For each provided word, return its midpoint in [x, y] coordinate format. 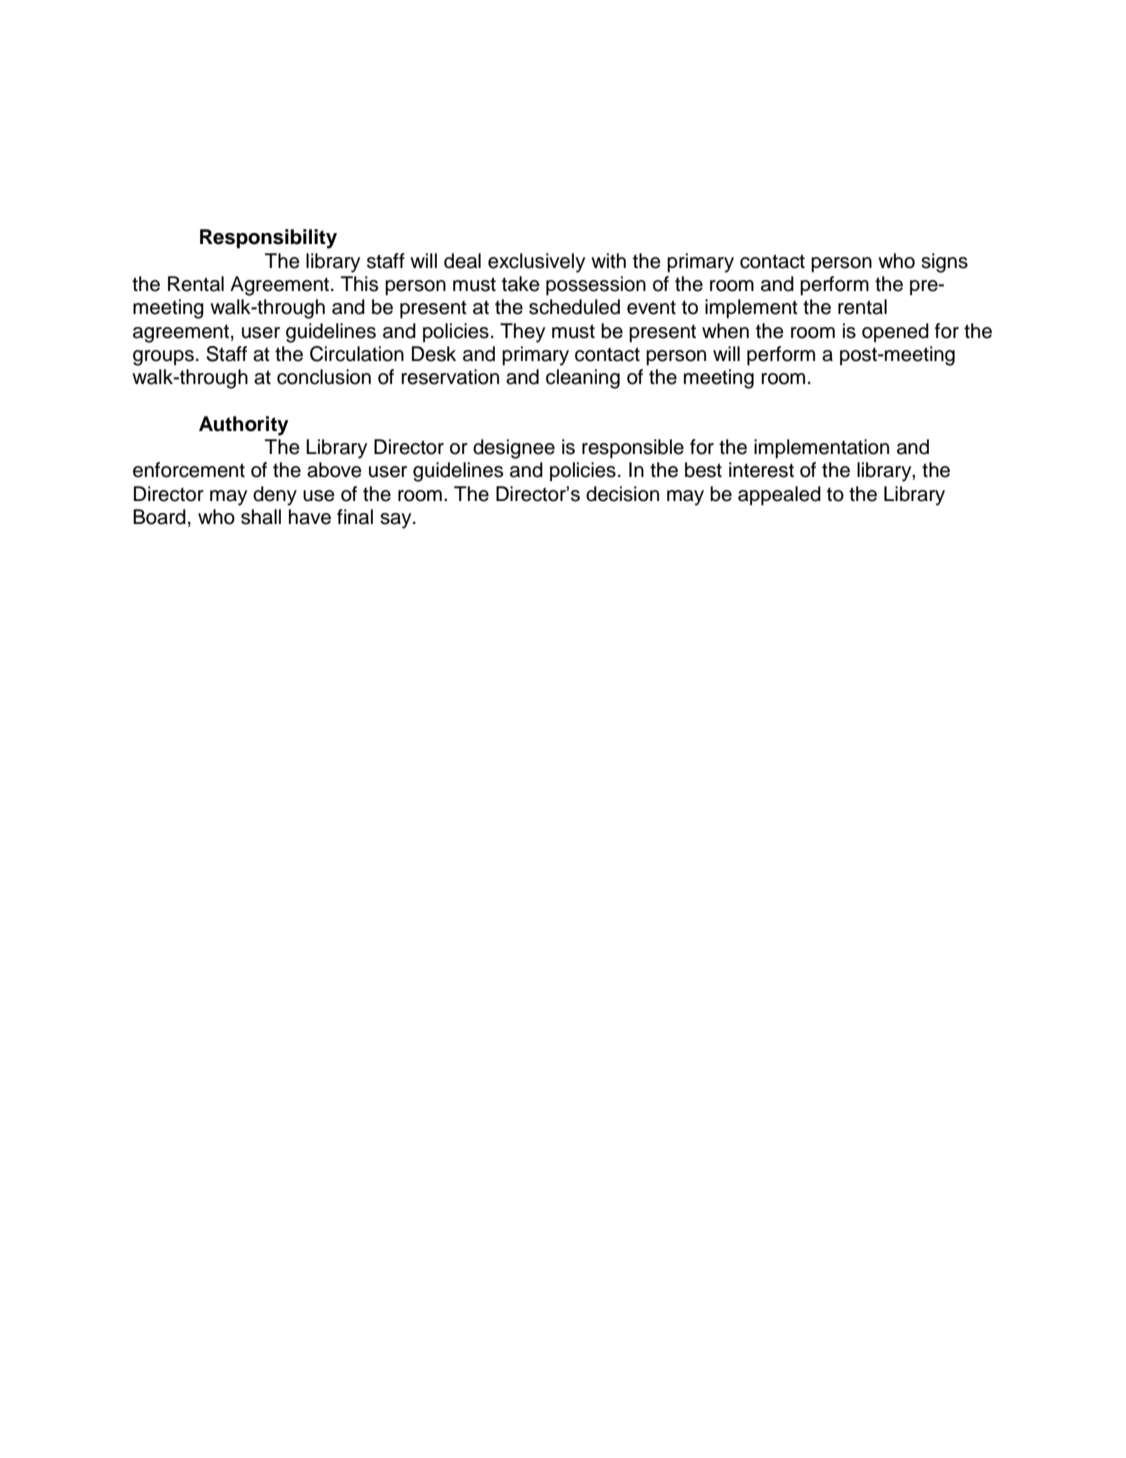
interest [761, 470]
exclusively [536, 263]
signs [944, 263]
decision [622, 494]
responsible [633, 449]
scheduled [574, 307]
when [725, 331]
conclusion [324, 377]
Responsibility [268, 239]
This [359, 284]
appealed [779, 496]
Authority [244, 426]
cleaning [583, 379]
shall [261, 517]
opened [895, 333]
